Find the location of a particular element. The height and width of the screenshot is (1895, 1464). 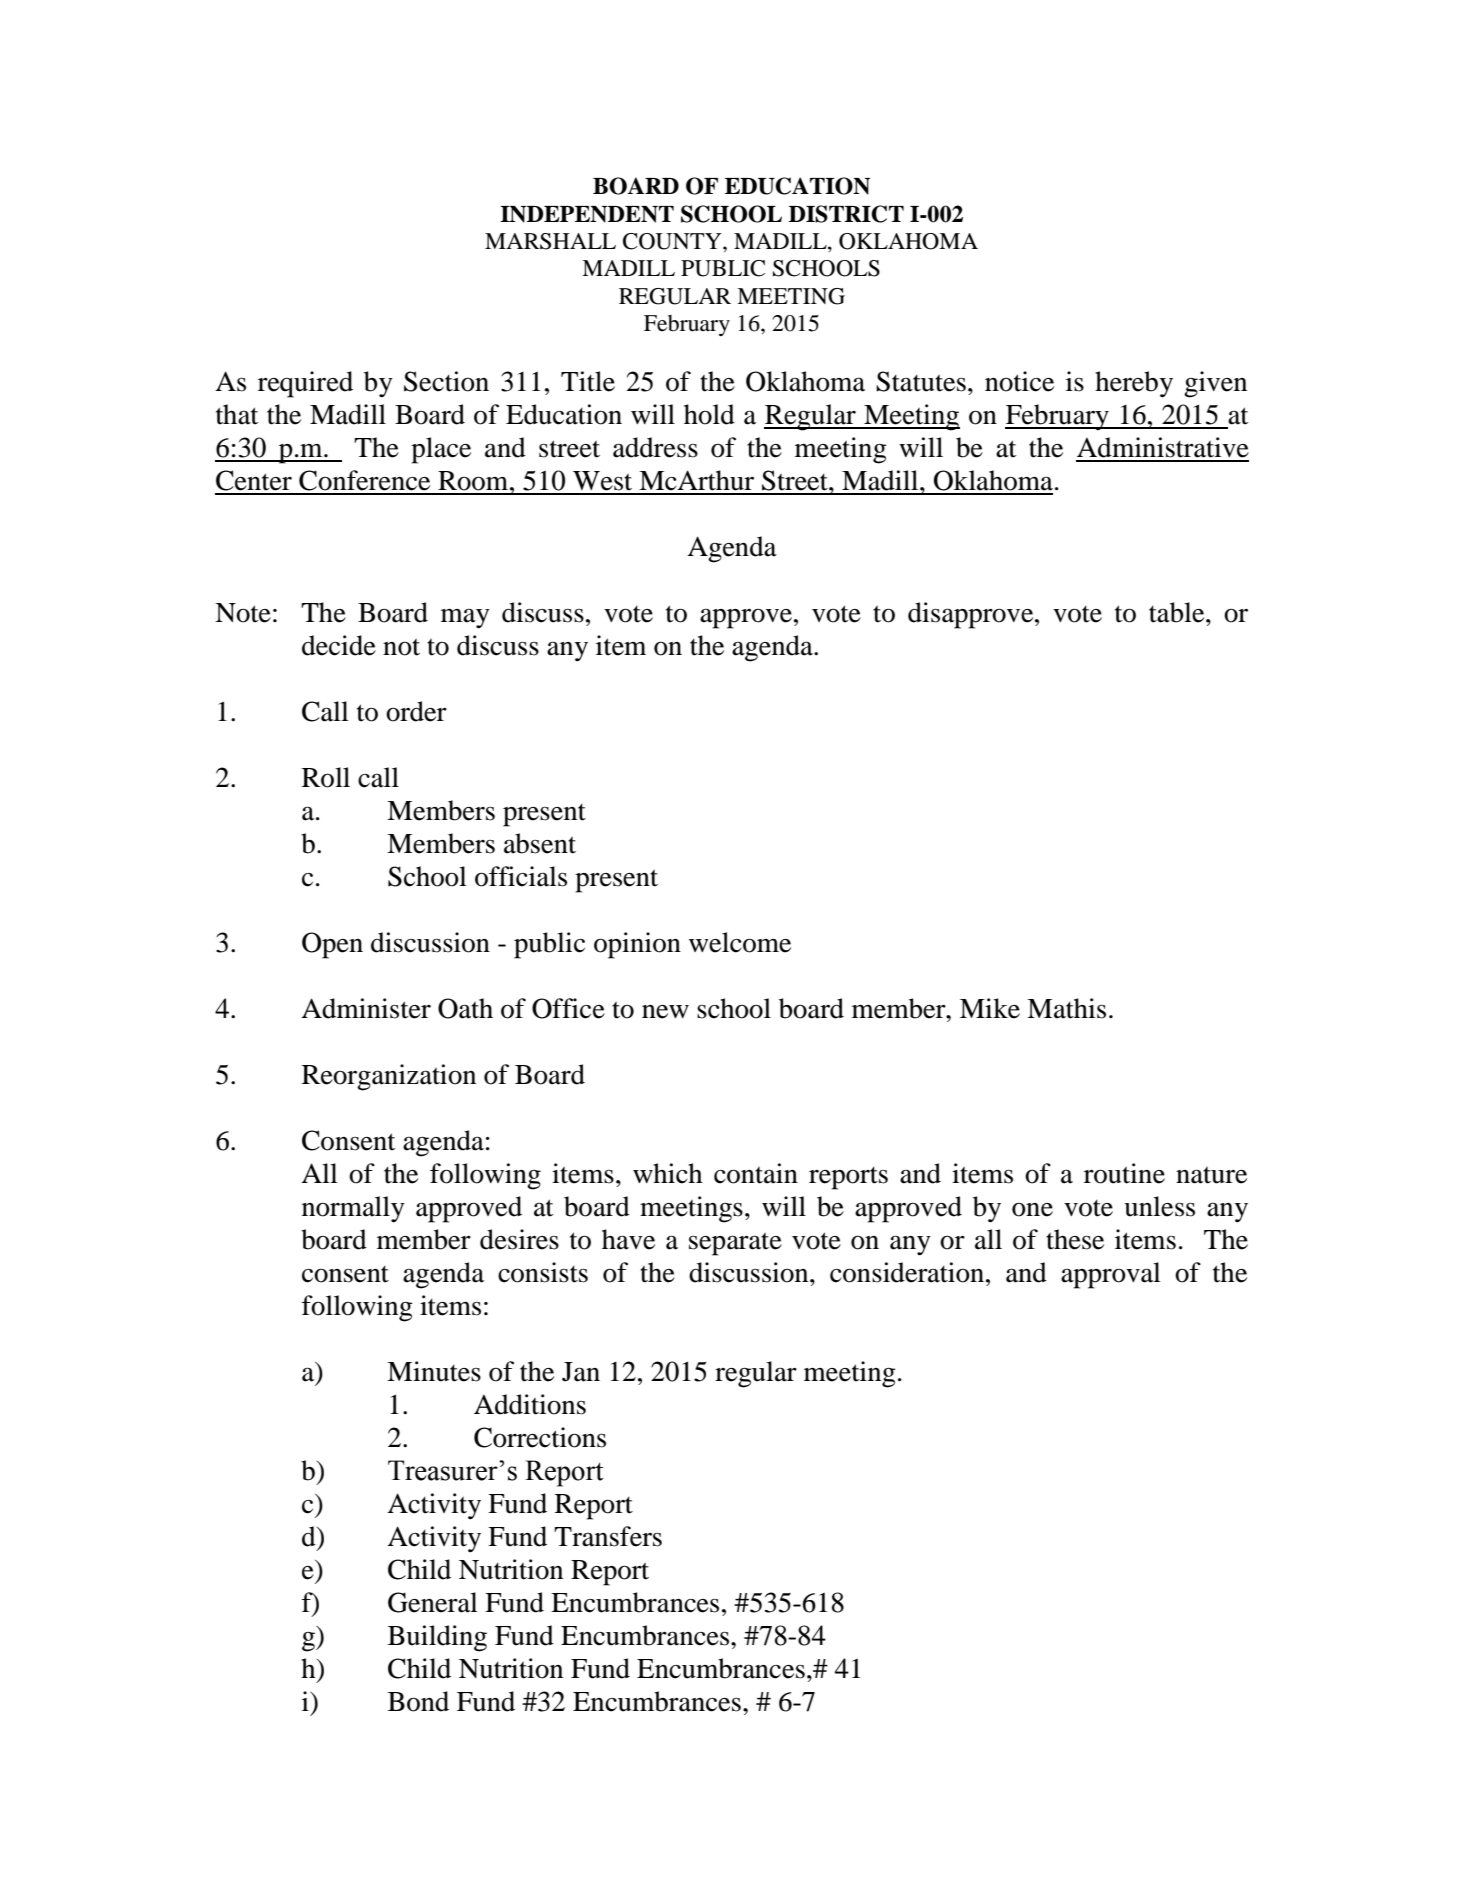

Building is located at coordinates (437, 1638).
